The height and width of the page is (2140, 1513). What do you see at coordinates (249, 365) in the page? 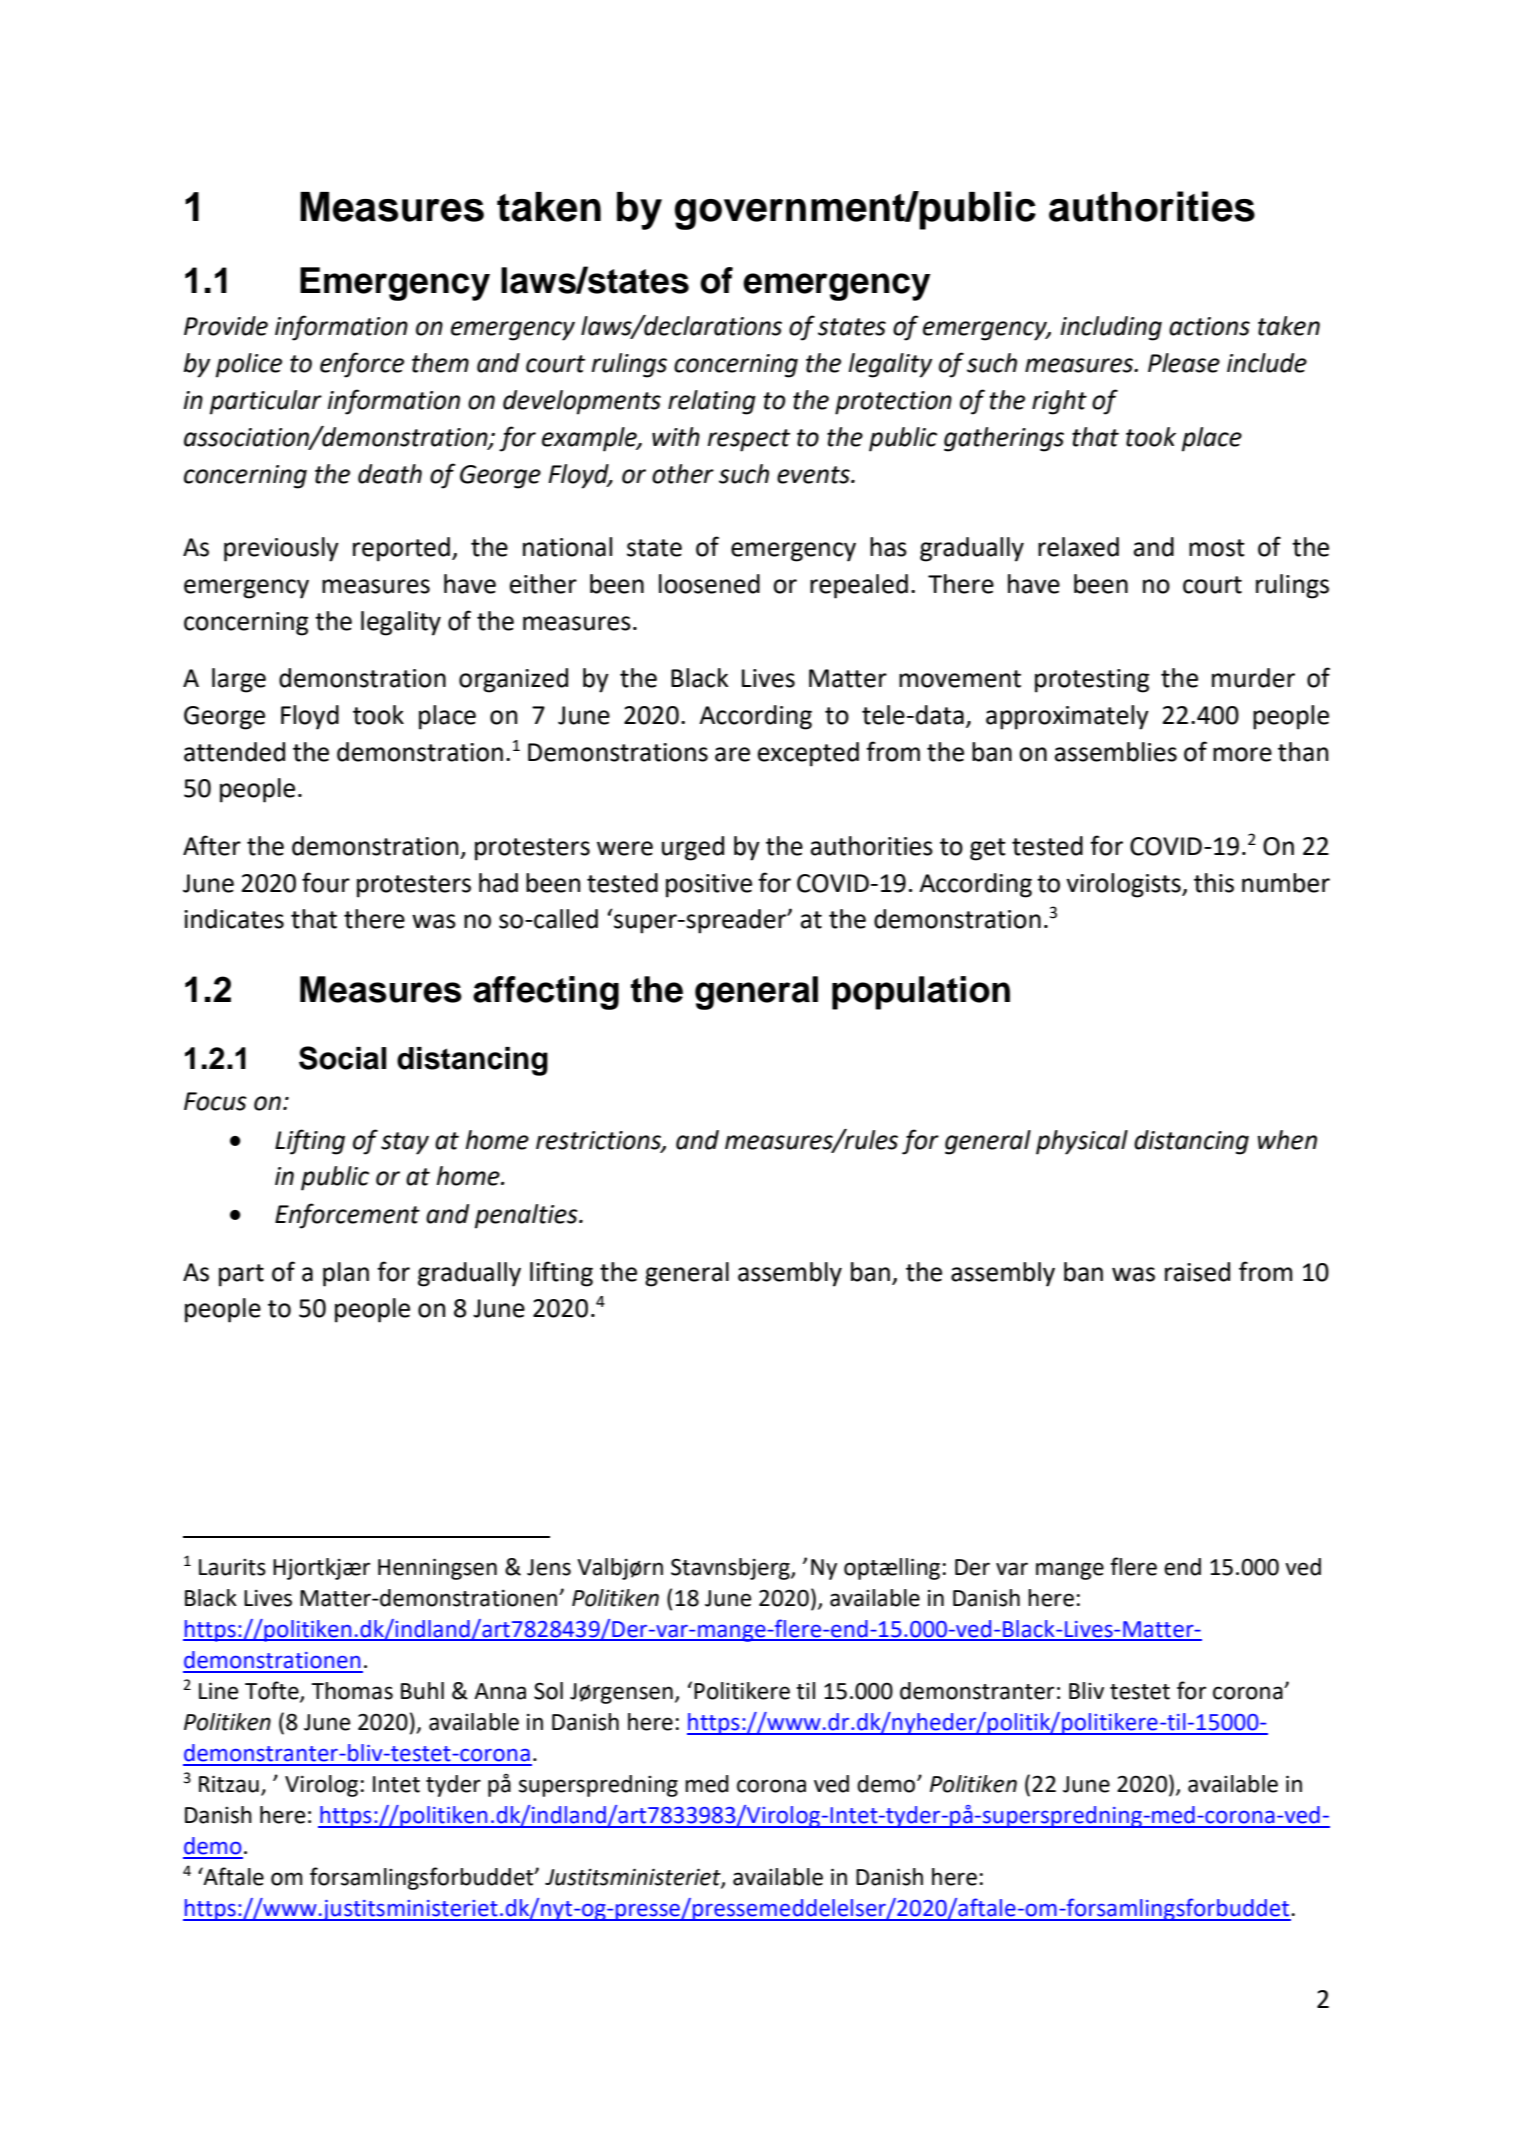
I see `police` at bounding box center [249, 365].
